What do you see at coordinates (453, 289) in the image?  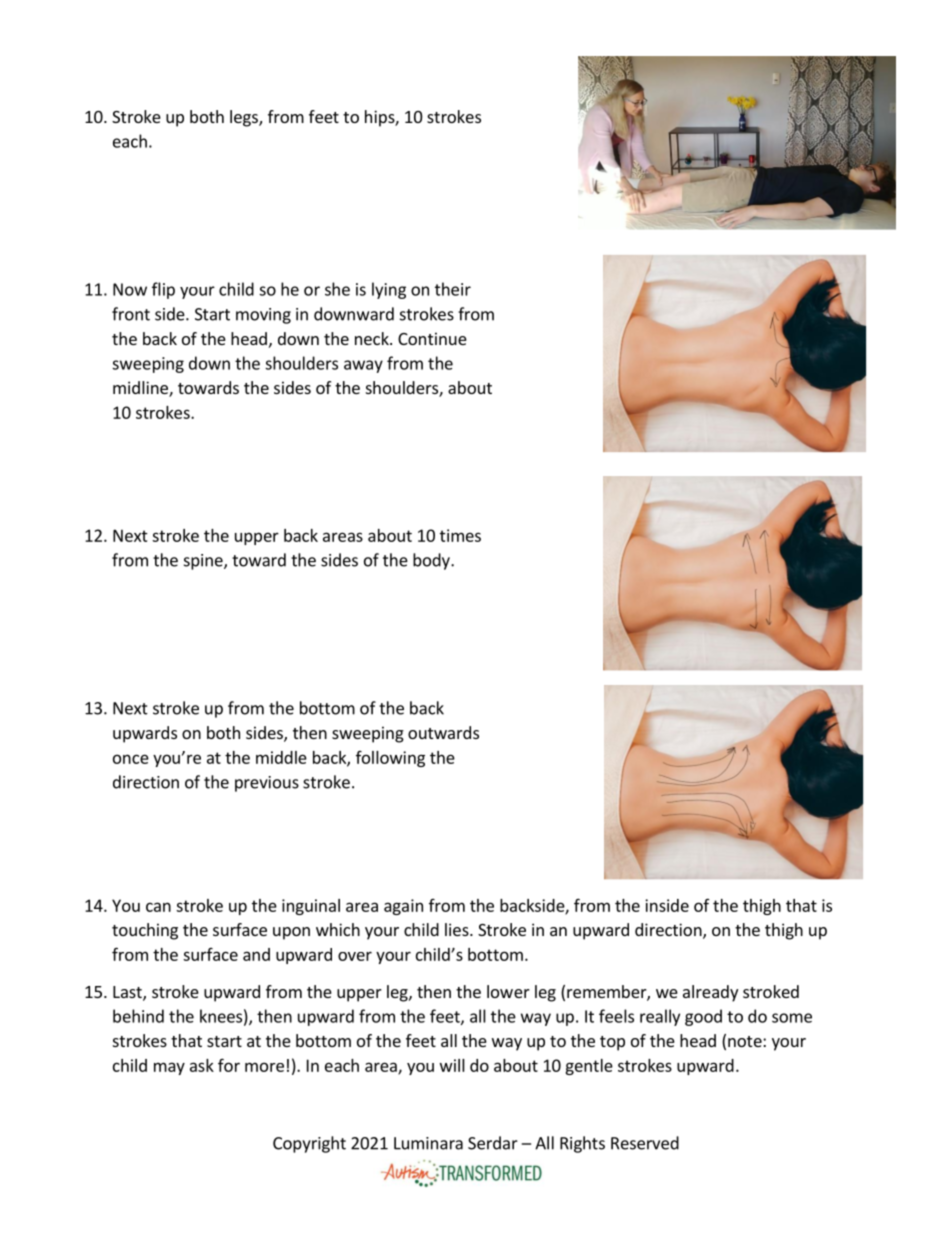 I see `their` at bounding box center [453, 289].
